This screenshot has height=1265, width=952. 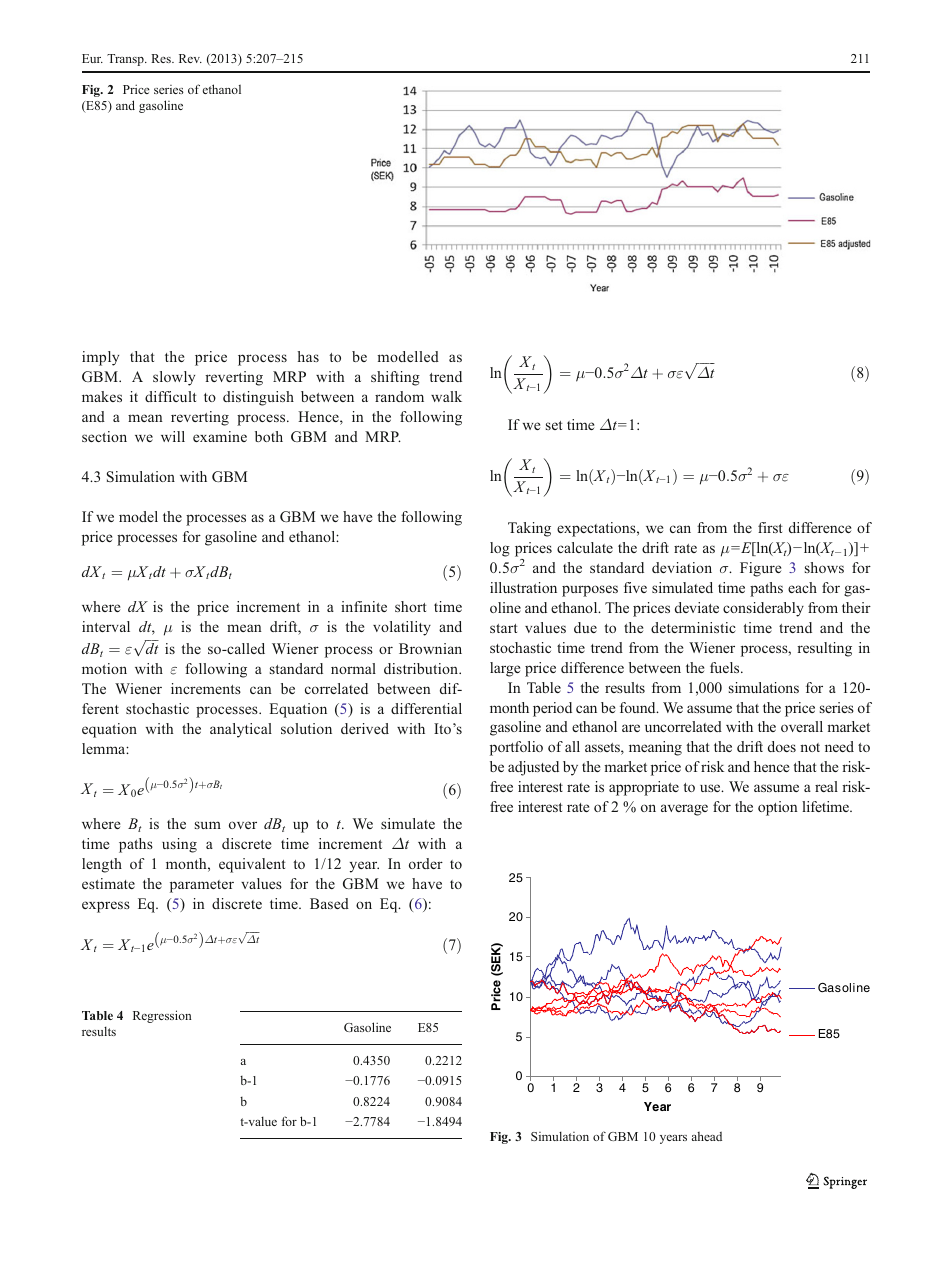 I want to click on shifting, so click(x=395, y=378).
